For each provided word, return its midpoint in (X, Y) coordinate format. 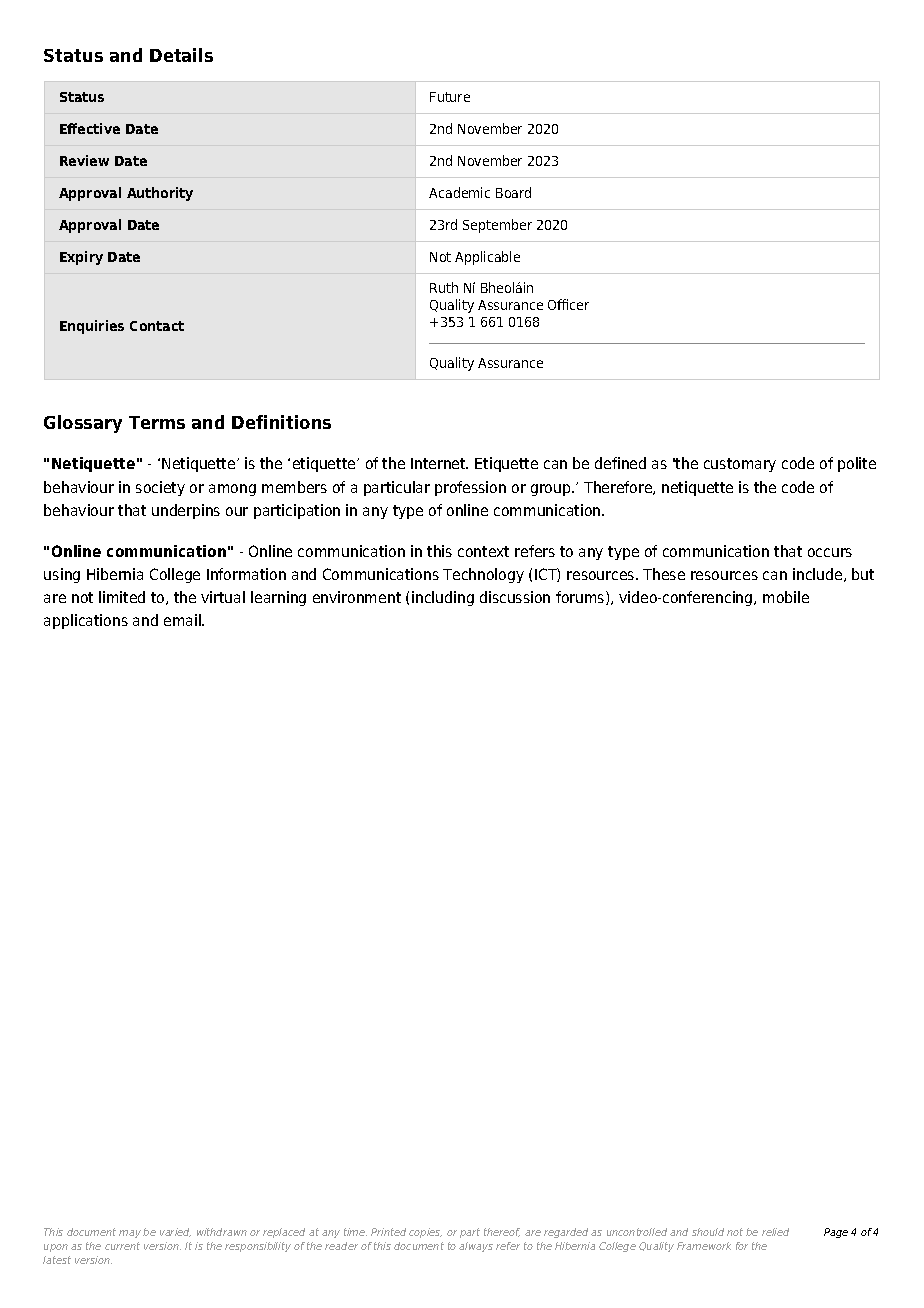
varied (175, 1232)
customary (740, 465)
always (476, 1247)
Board (513, 192)
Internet (439, 463)
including (443, 598)
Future (450, 97)
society (160, 488)
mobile (786, 597)
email (183, 620)
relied (775, 1232)
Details (181, 55)
